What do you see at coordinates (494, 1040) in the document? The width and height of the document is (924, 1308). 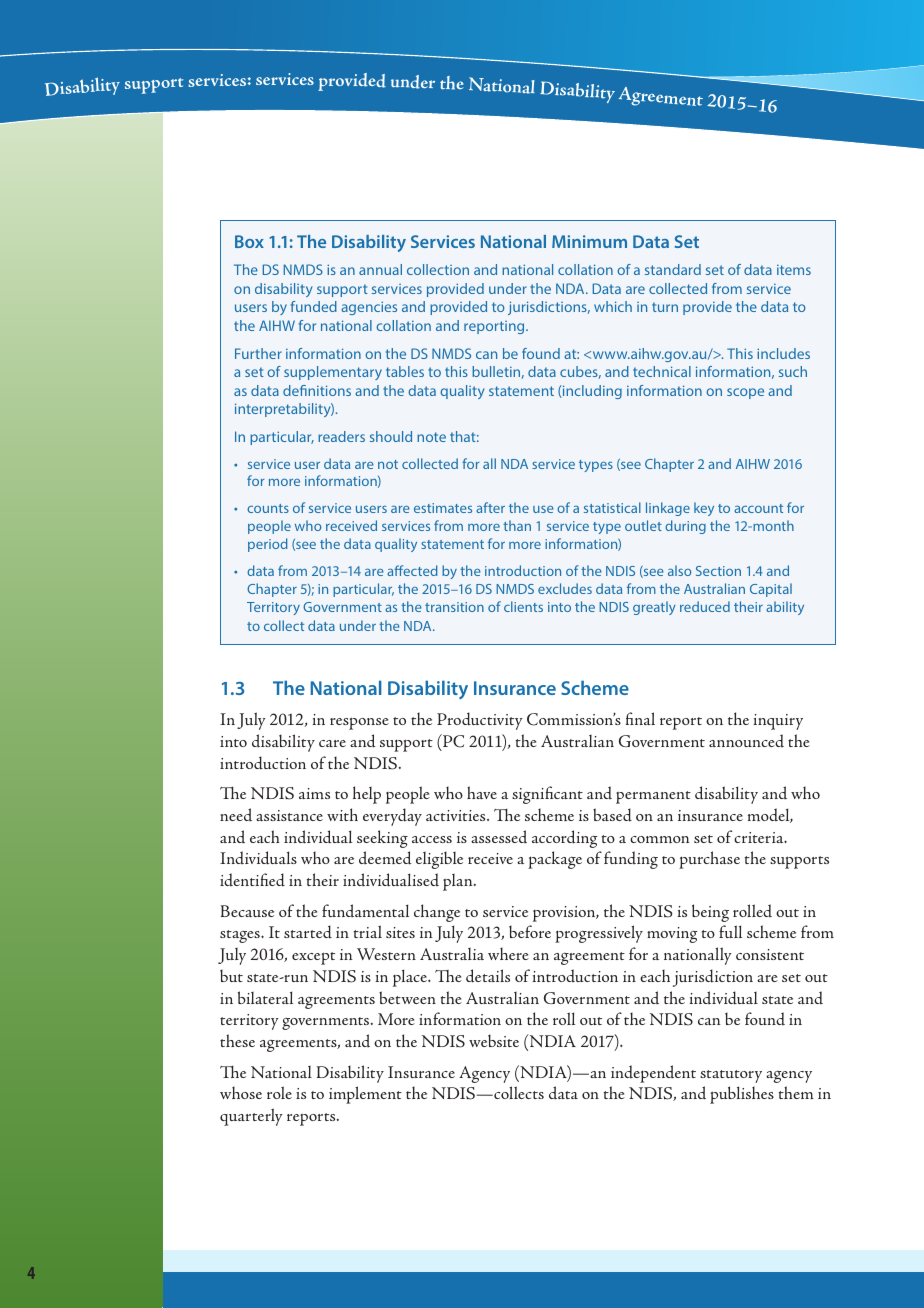 I see `website` at bounding box center [494, 1040].
